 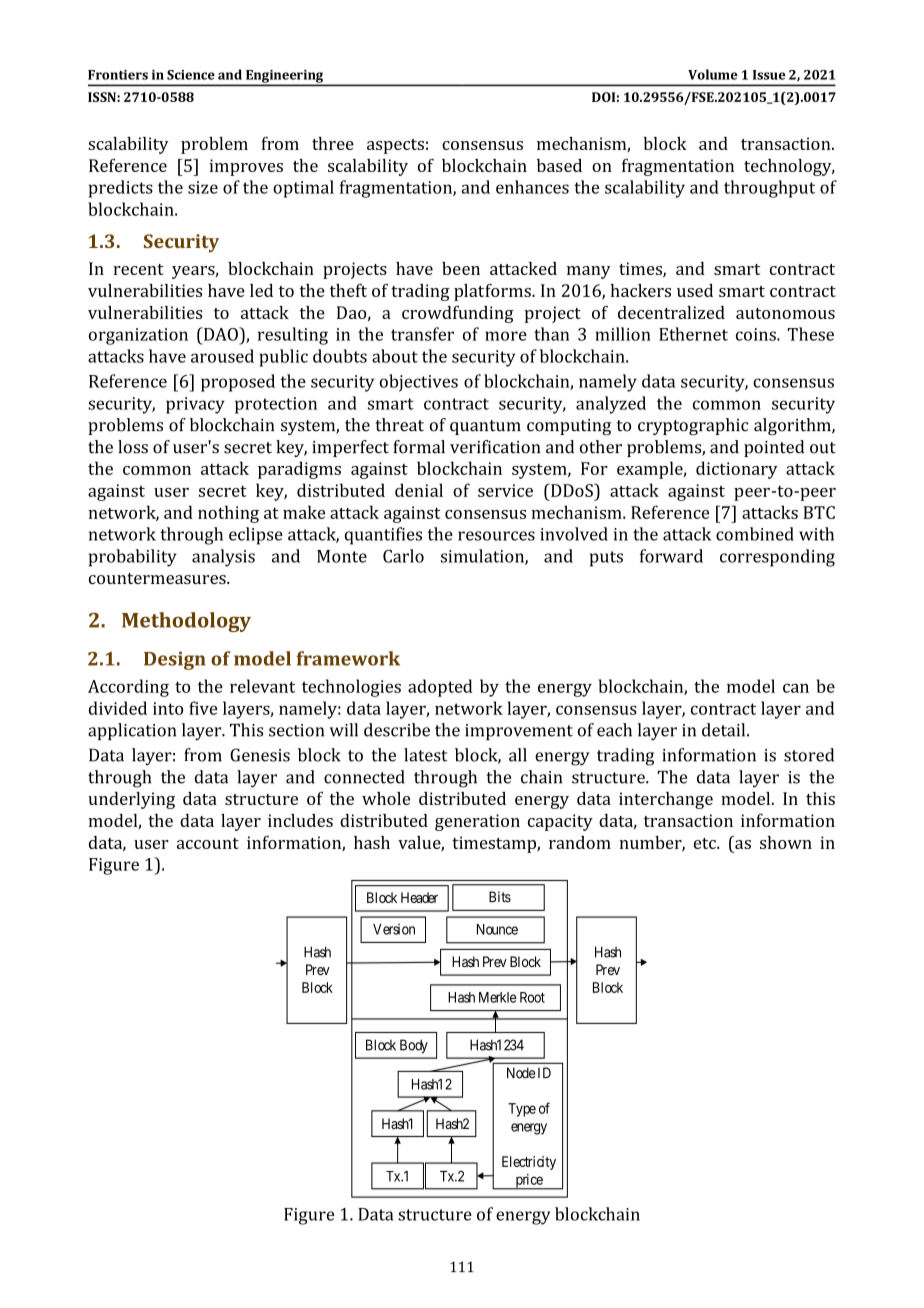 What do you see at coordinates (208, 843) in the screenshot?
I see `account` at bounding box center [208, 843].
